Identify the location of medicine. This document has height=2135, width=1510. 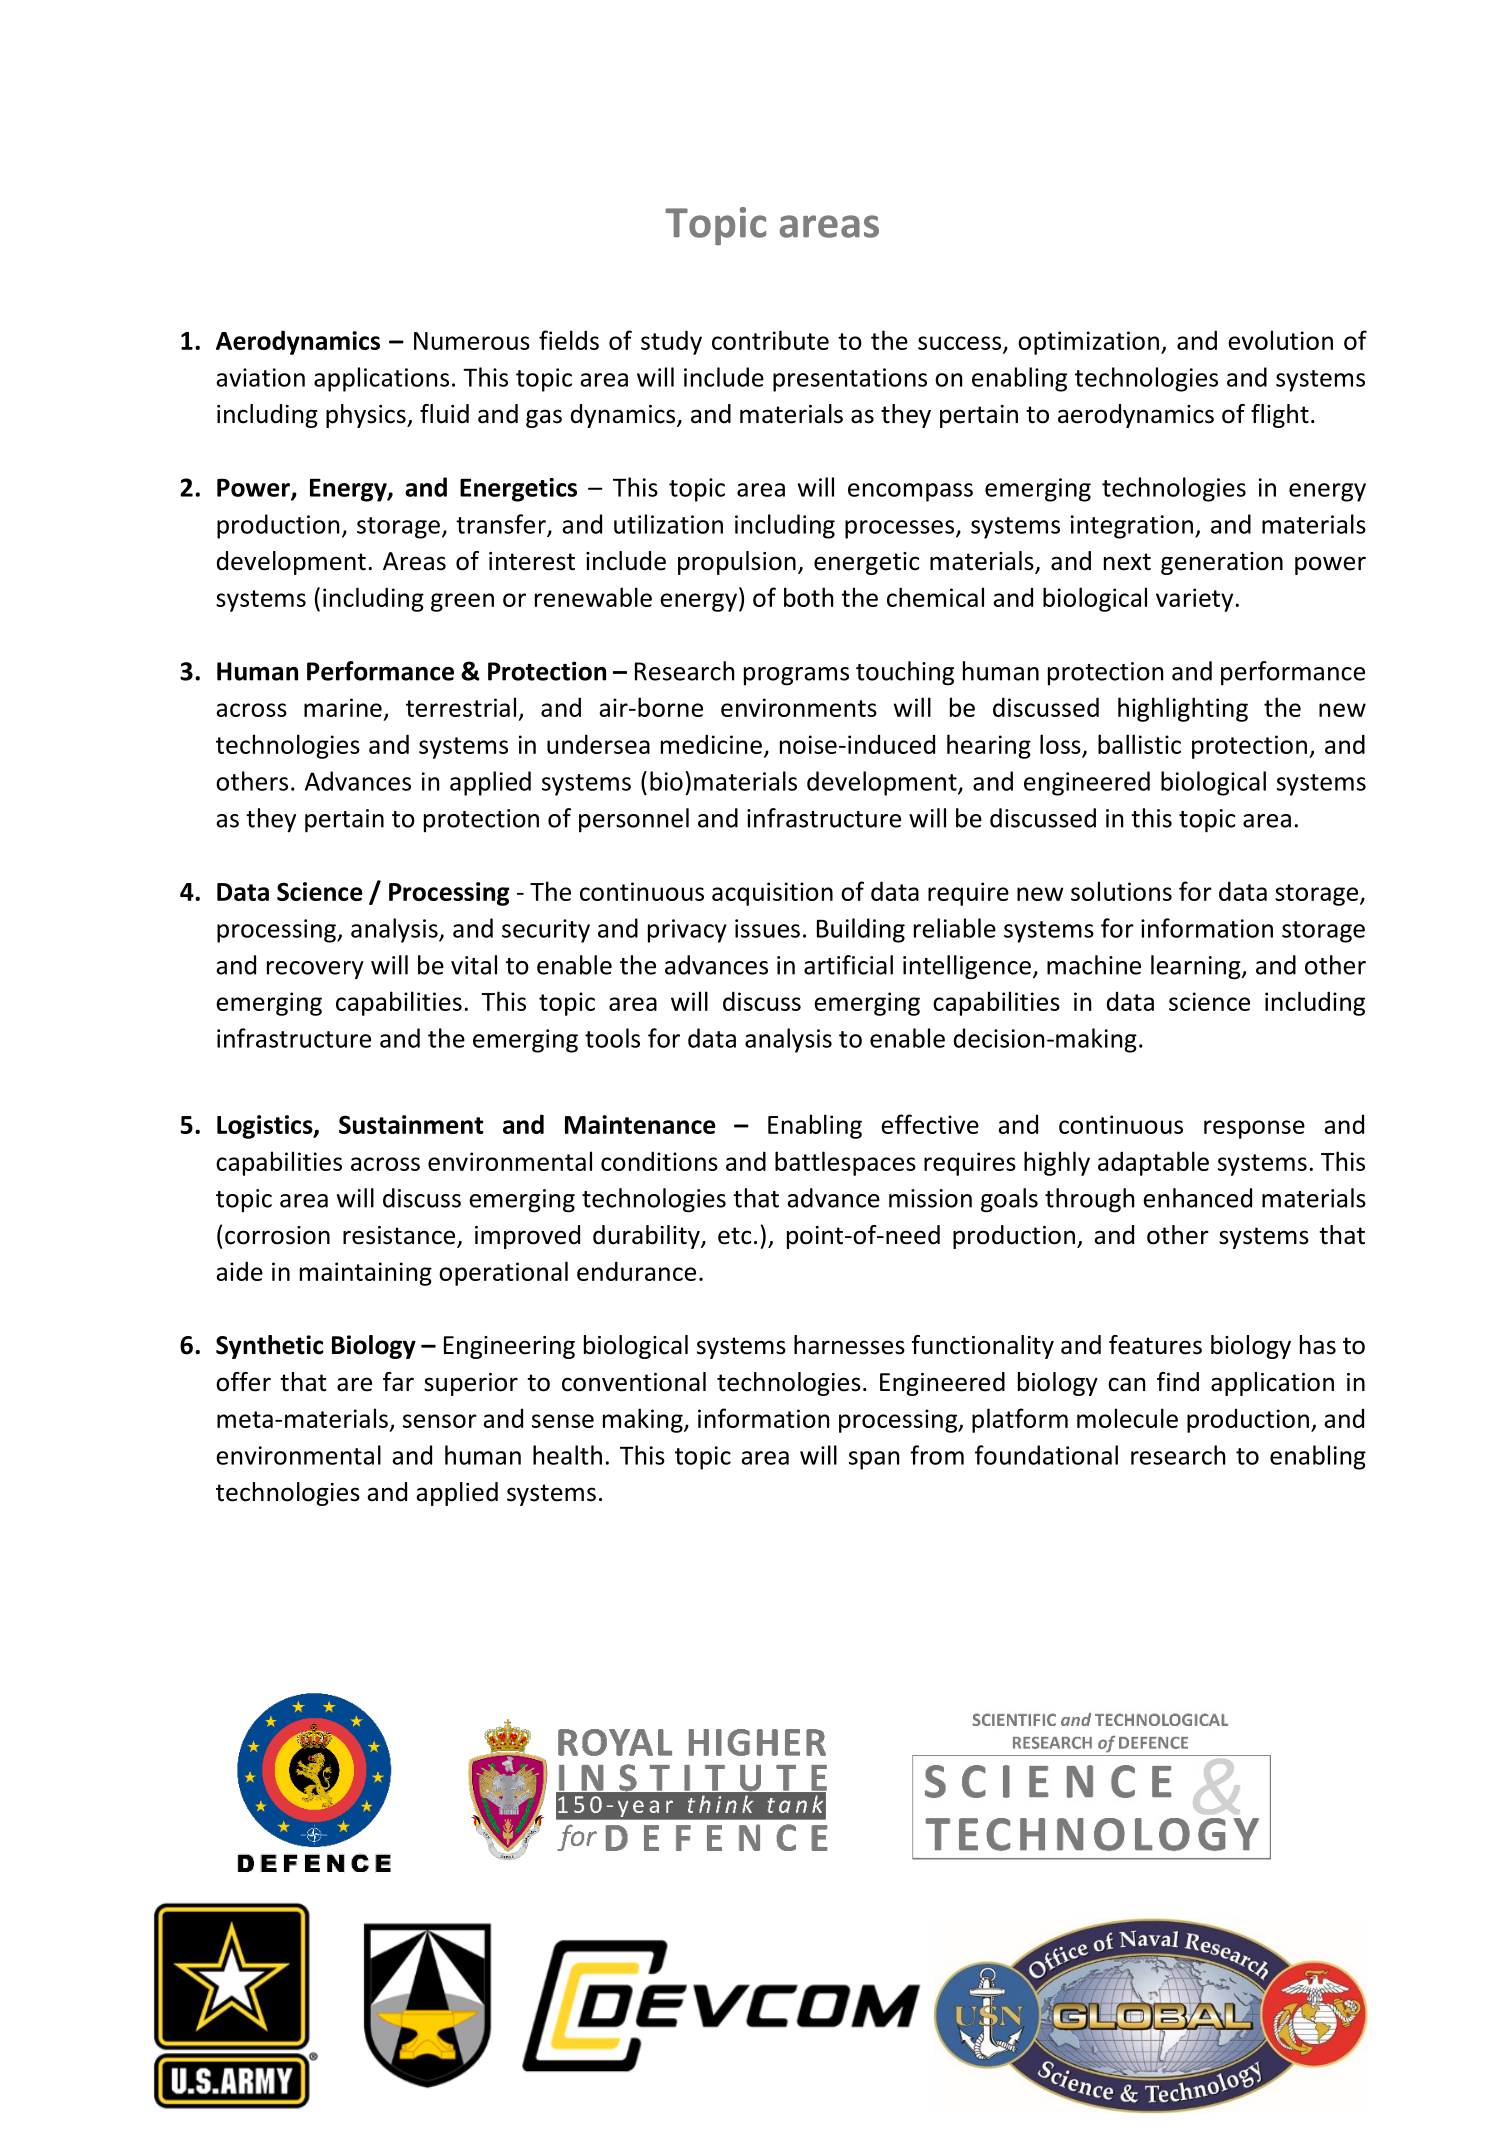
(711, 744).
